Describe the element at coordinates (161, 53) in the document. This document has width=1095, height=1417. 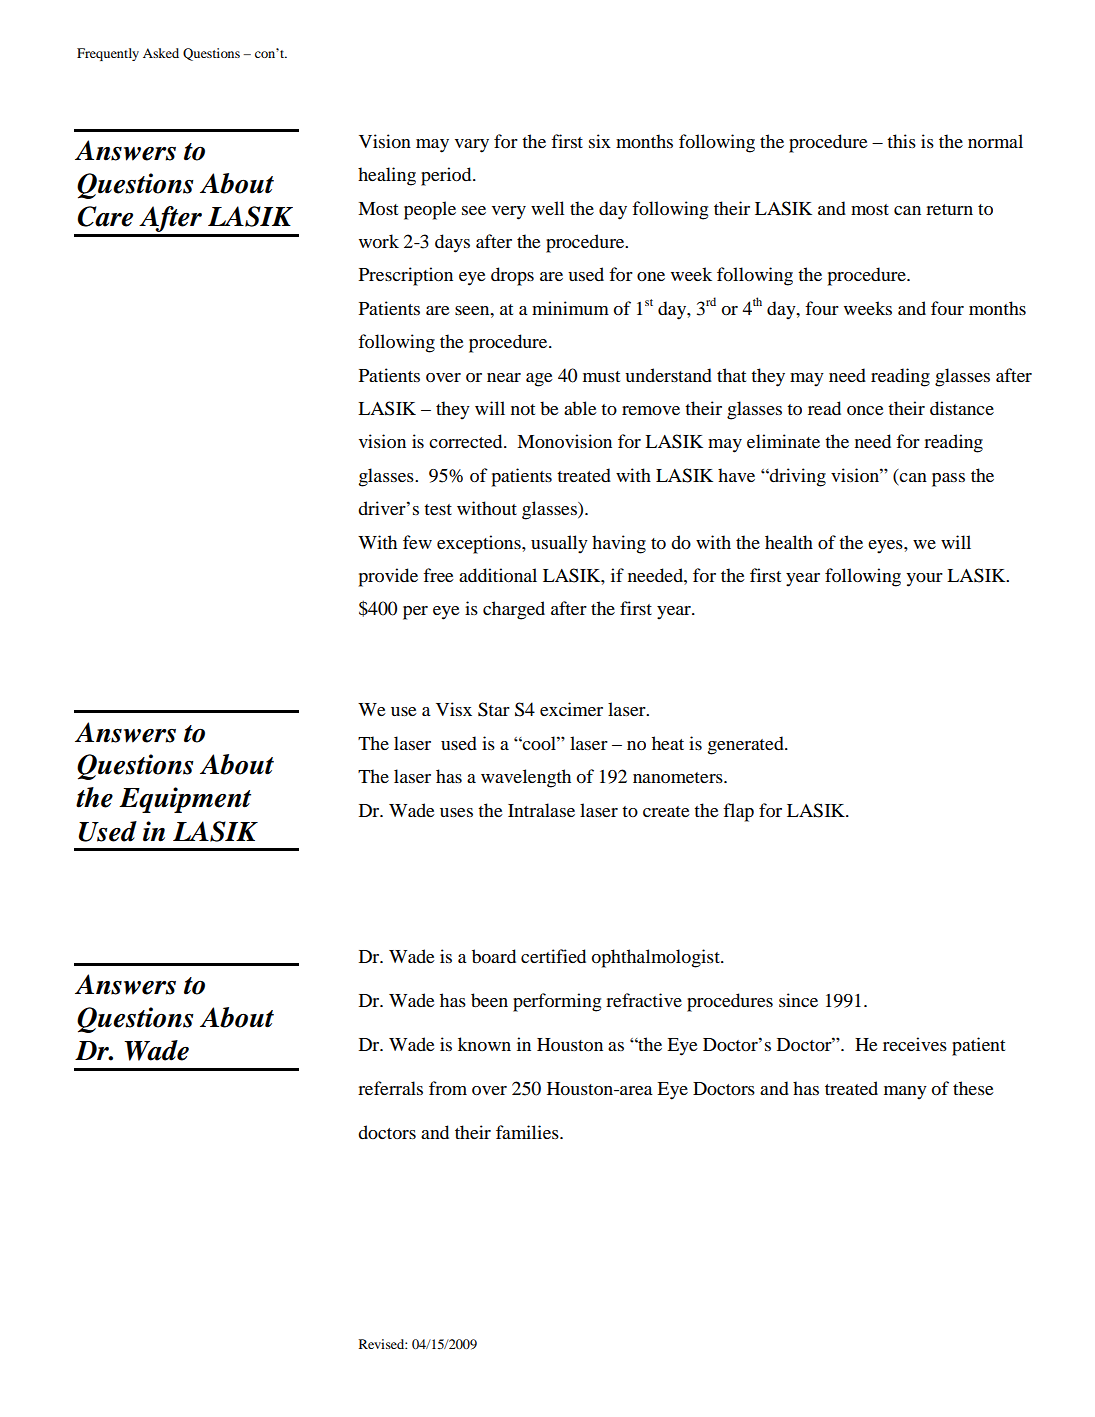
I see `Asked` at that location.
